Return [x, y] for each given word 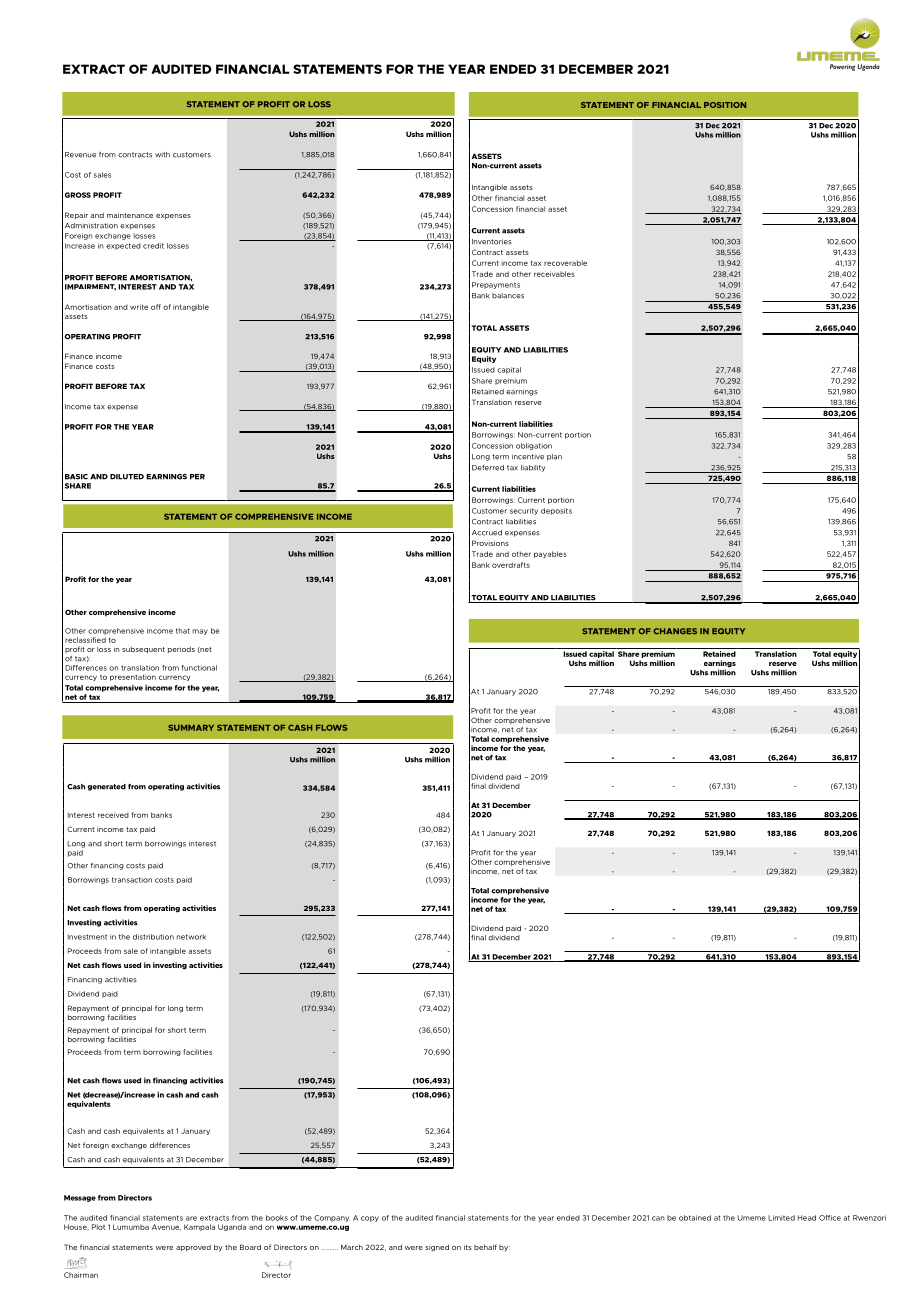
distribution [153, 937]
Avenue [166, 1227]
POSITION [725, 105]
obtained [695, 1218]
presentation [133, 677]
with [162, 154]
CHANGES [675, 631]
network [191, 937]
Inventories [492, 242]
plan [554, 457]
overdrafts [511, 565]
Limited [781, 1218]
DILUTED [127, 477]
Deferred [488, 468]
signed [437, 1248]
